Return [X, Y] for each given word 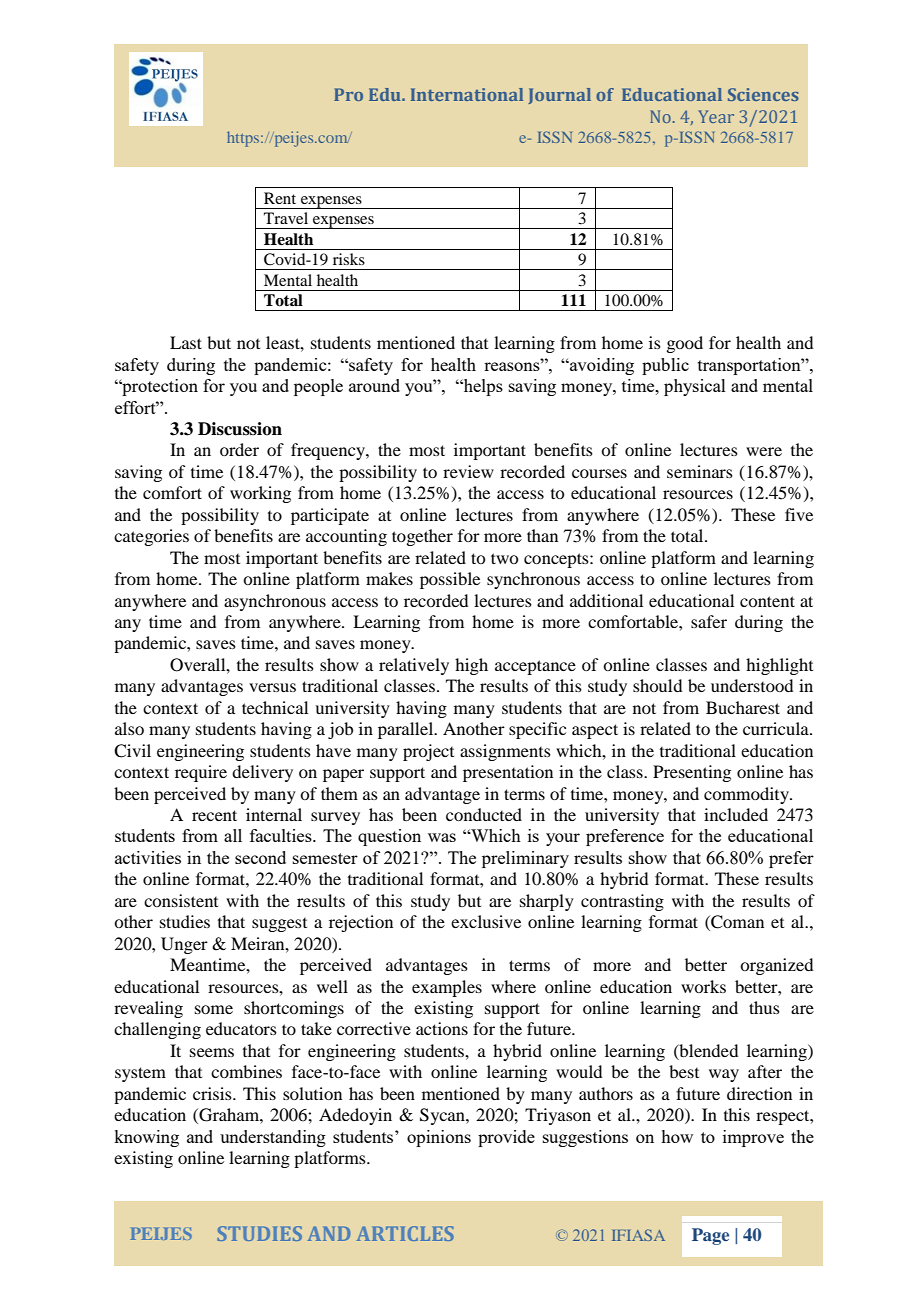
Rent [280, 198]
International [467, 94]
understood [752, 685]
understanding [273, 1138]
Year [716, 116]
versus [272, 687]
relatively [414, 666]
